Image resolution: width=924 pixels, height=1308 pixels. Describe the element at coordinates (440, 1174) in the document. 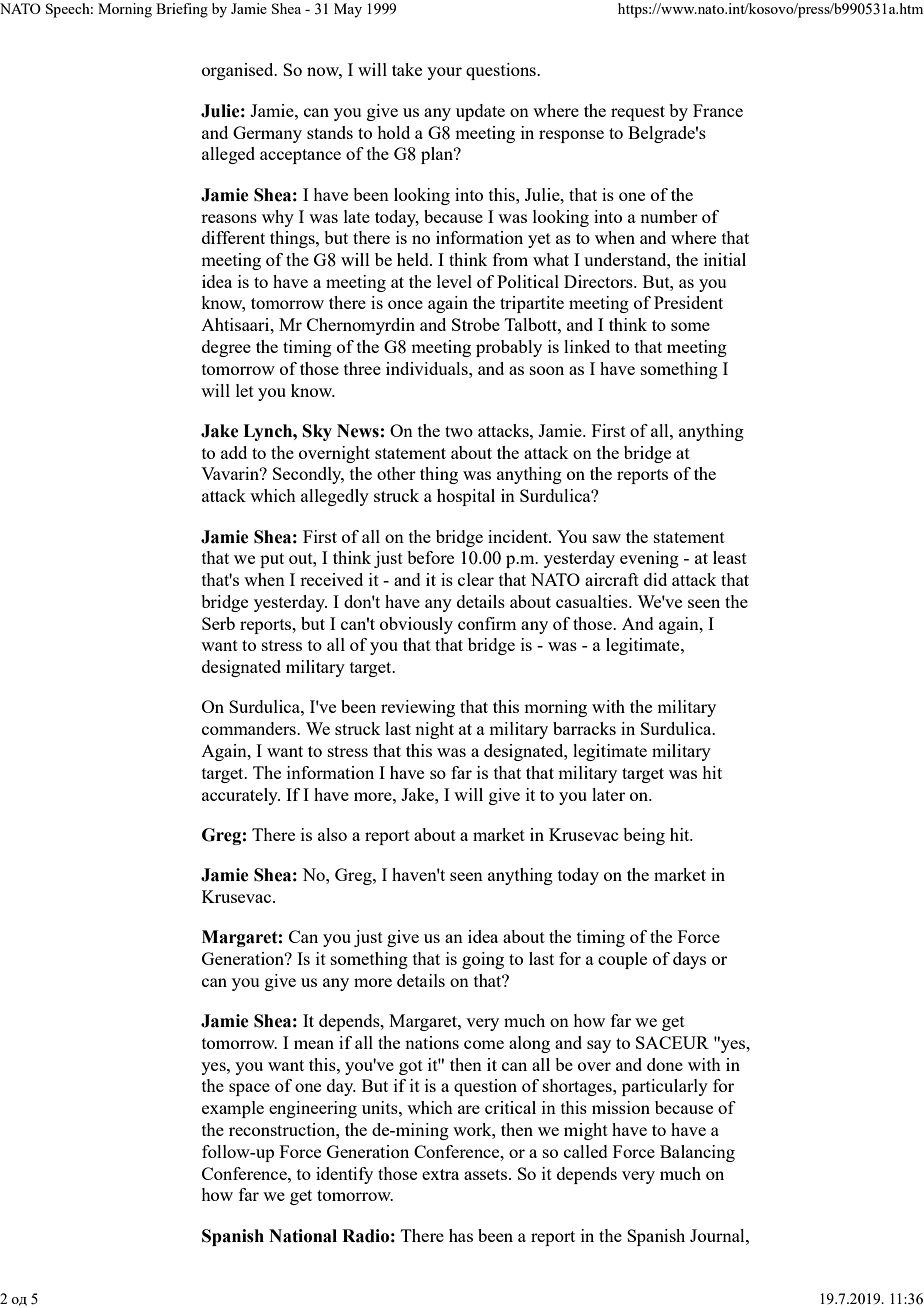

I see `extra` at that location.
